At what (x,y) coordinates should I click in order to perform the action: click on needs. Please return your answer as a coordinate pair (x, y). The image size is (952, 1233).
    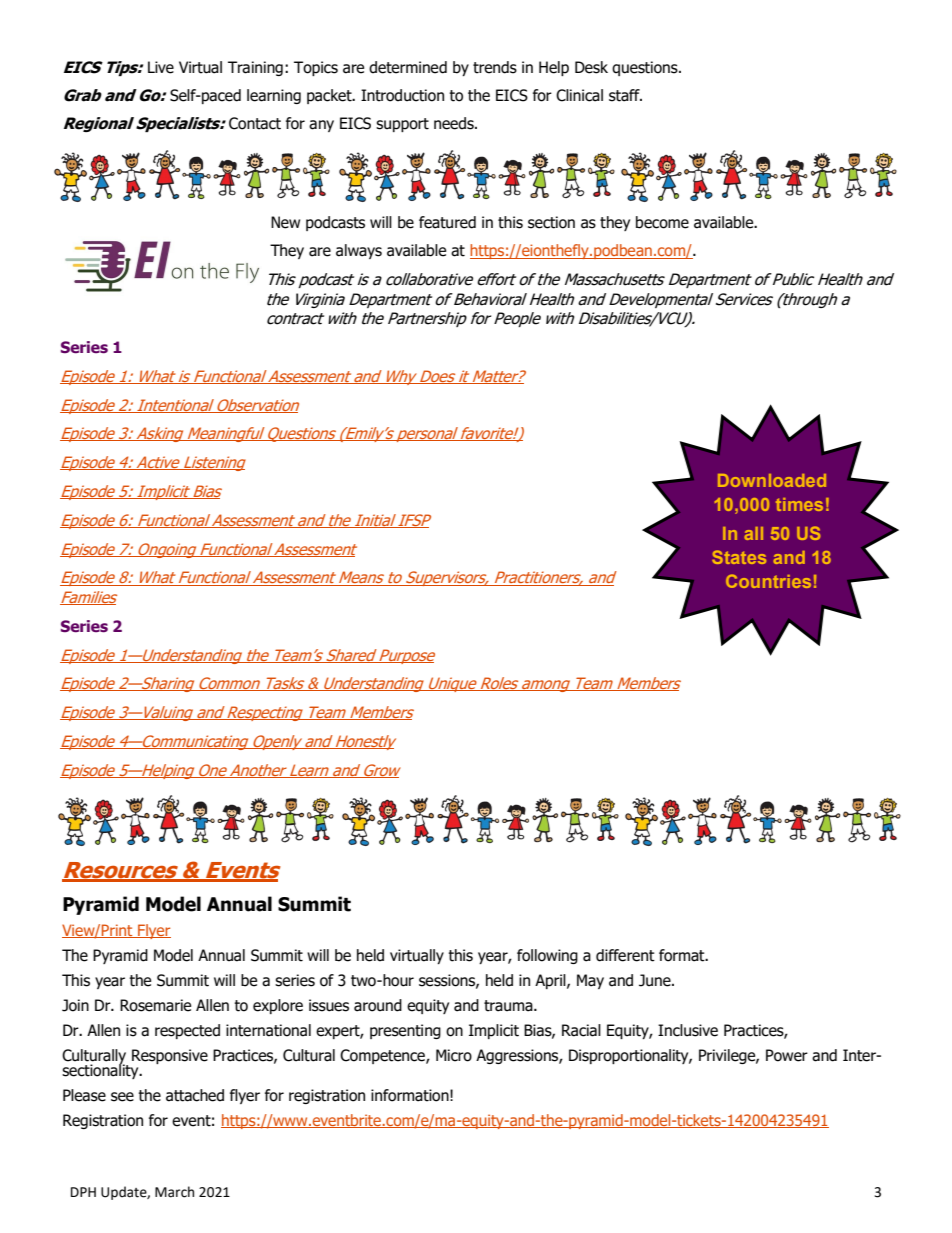
    Looking at the image, I should click on (455, 123).
